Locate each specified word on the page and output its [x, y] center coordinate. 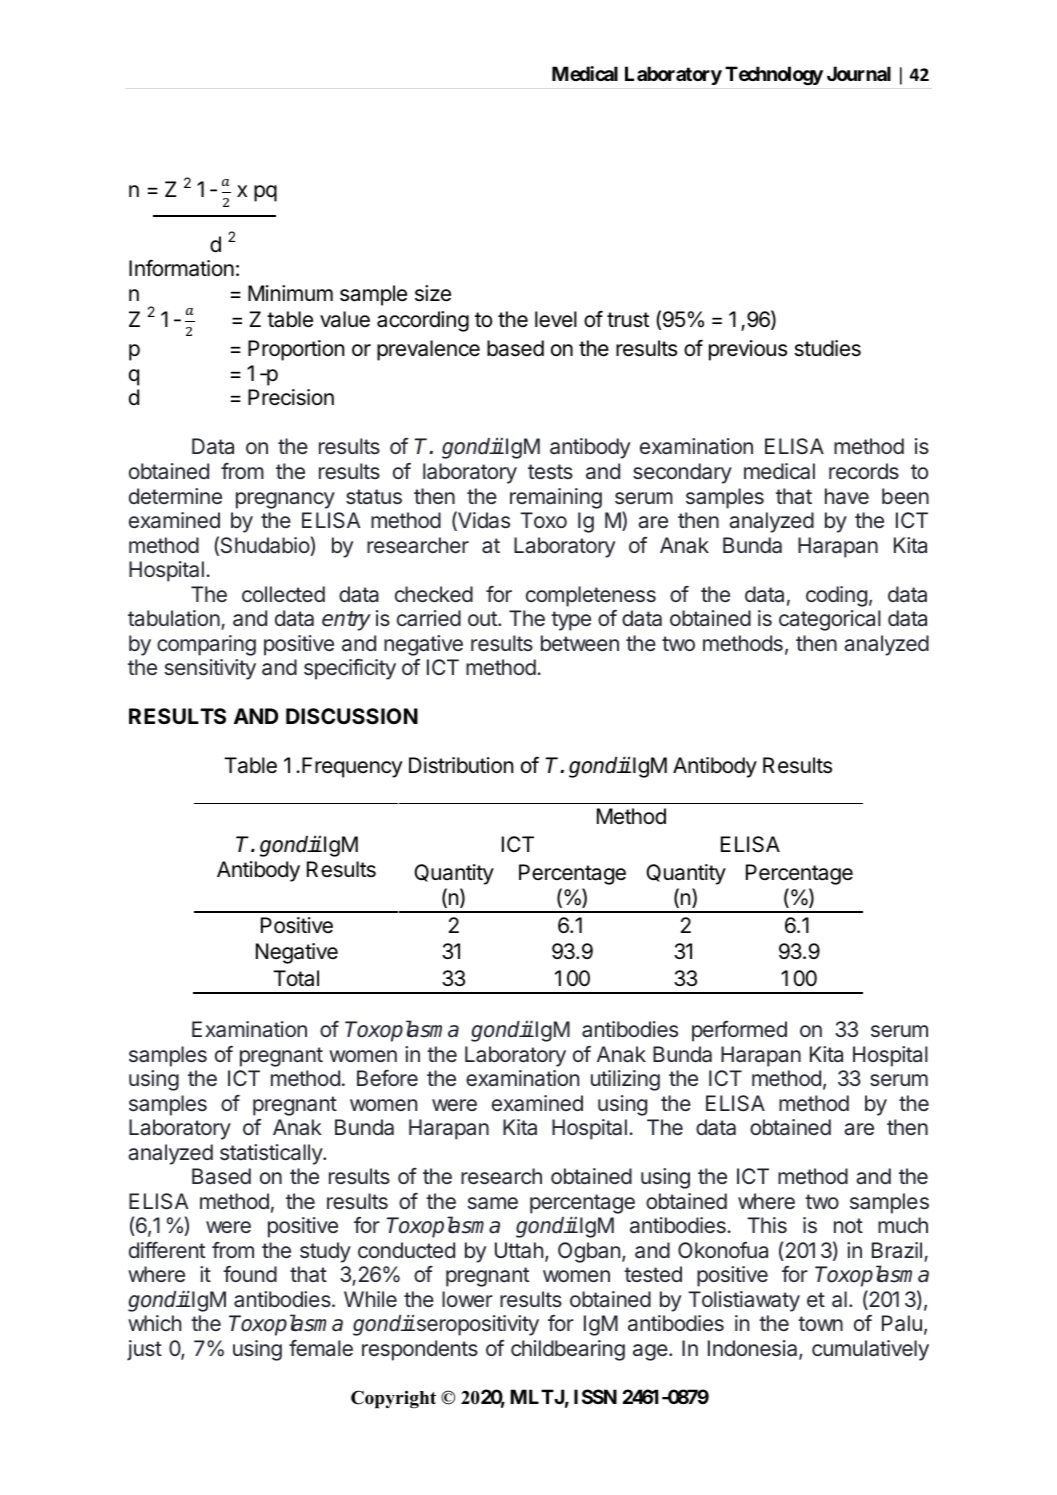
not [848, 1225]
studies [828, 348]
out [483, 618]
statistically [272, 1154]
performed [739, 1031]
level [556, 319]
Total [296, 978]
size [433, 293]
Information [181, 268]
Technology [774, 75]
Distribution [461, 765]
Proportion [296, 350]
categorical [830, 620]
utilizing [625, 1080]
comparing [206, 645]
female [321, 1348]
